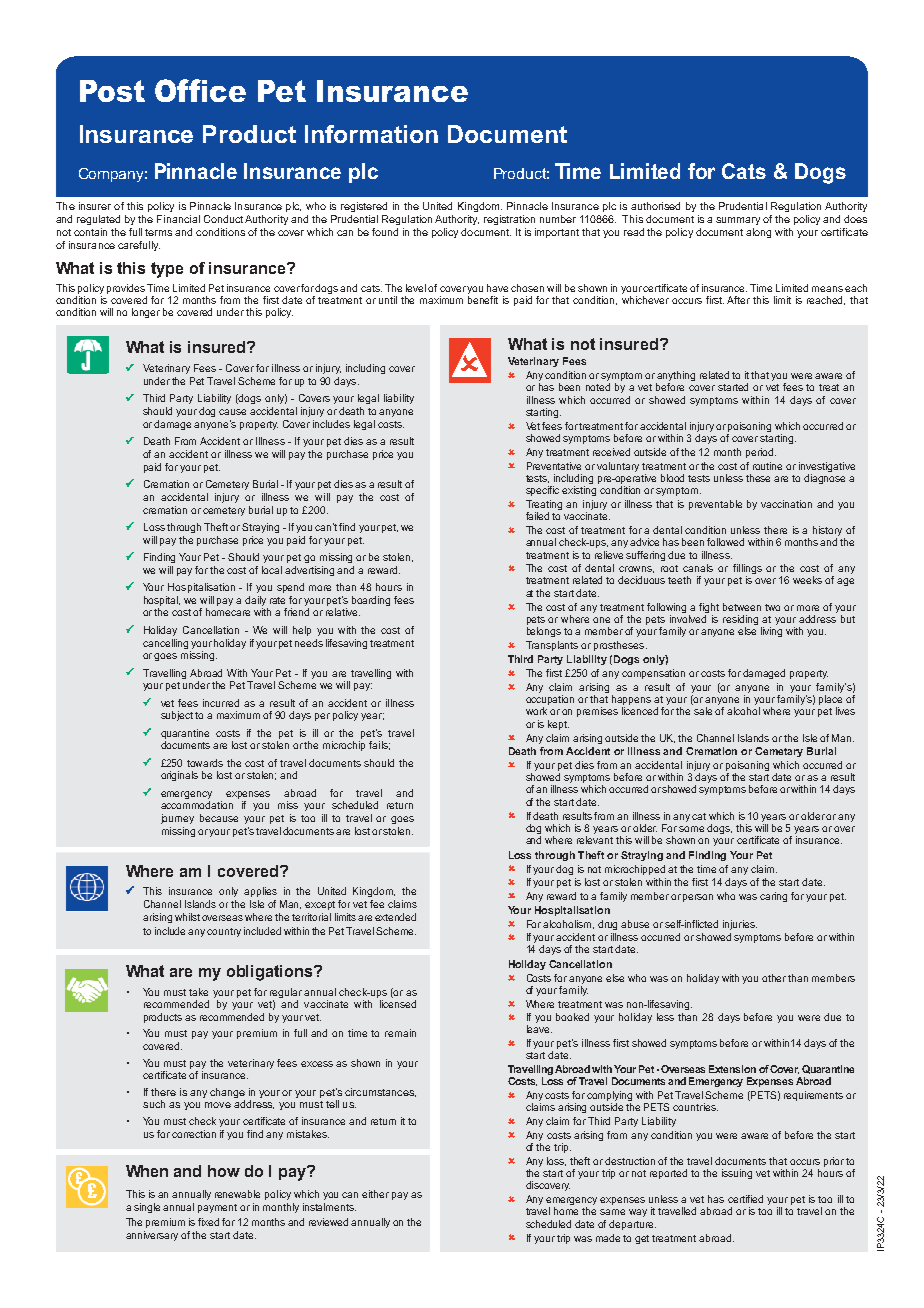  What do you see at coordinates (371, 134) in the image?
I see `Information` at bounding box center [371, 134].
